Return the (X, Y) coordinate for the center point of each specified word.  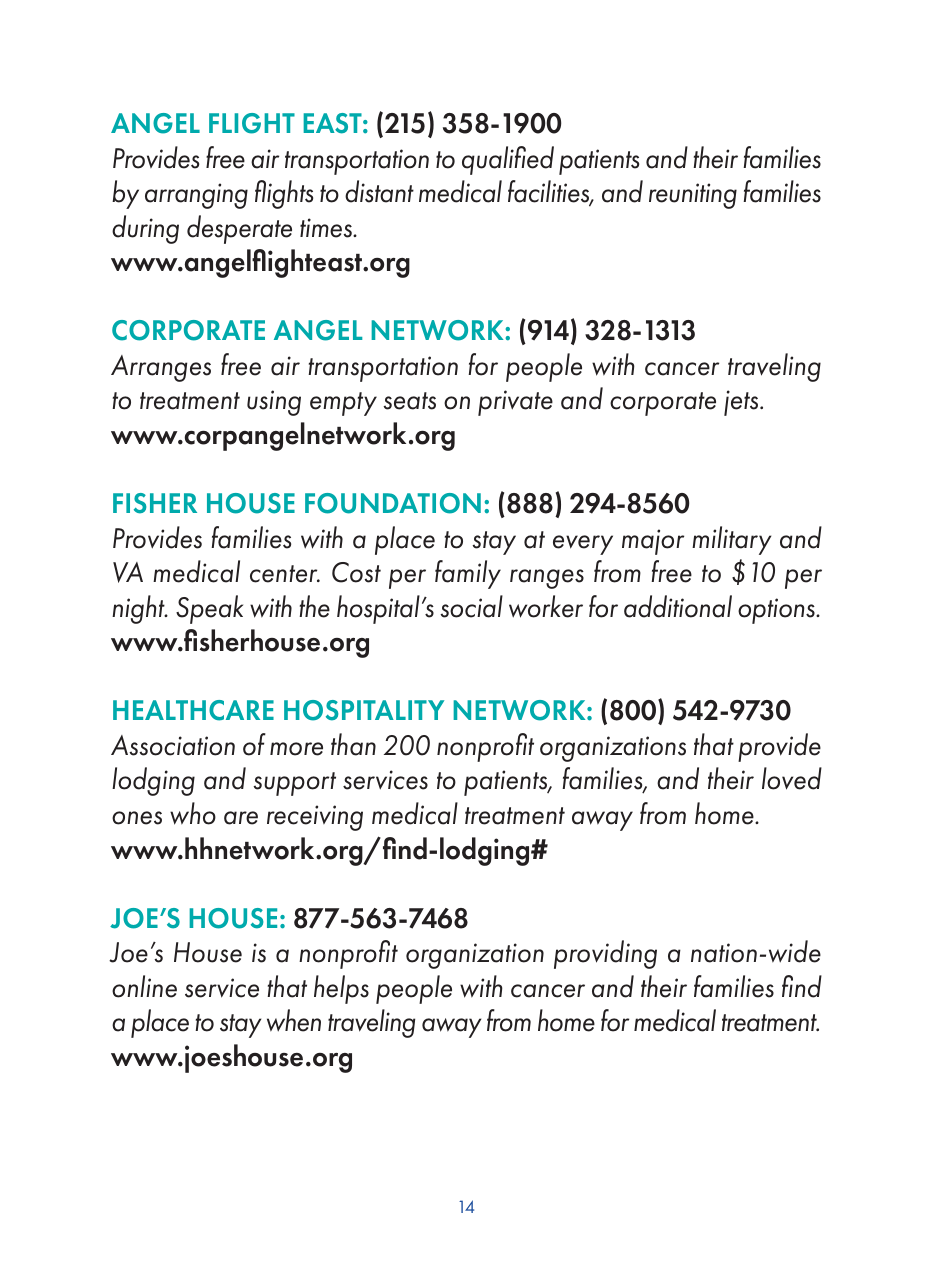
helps (341, 989)
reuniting (693, 196)
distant (379, 191)
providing (605, 954)
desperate (239, 229)
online (144, 986)
